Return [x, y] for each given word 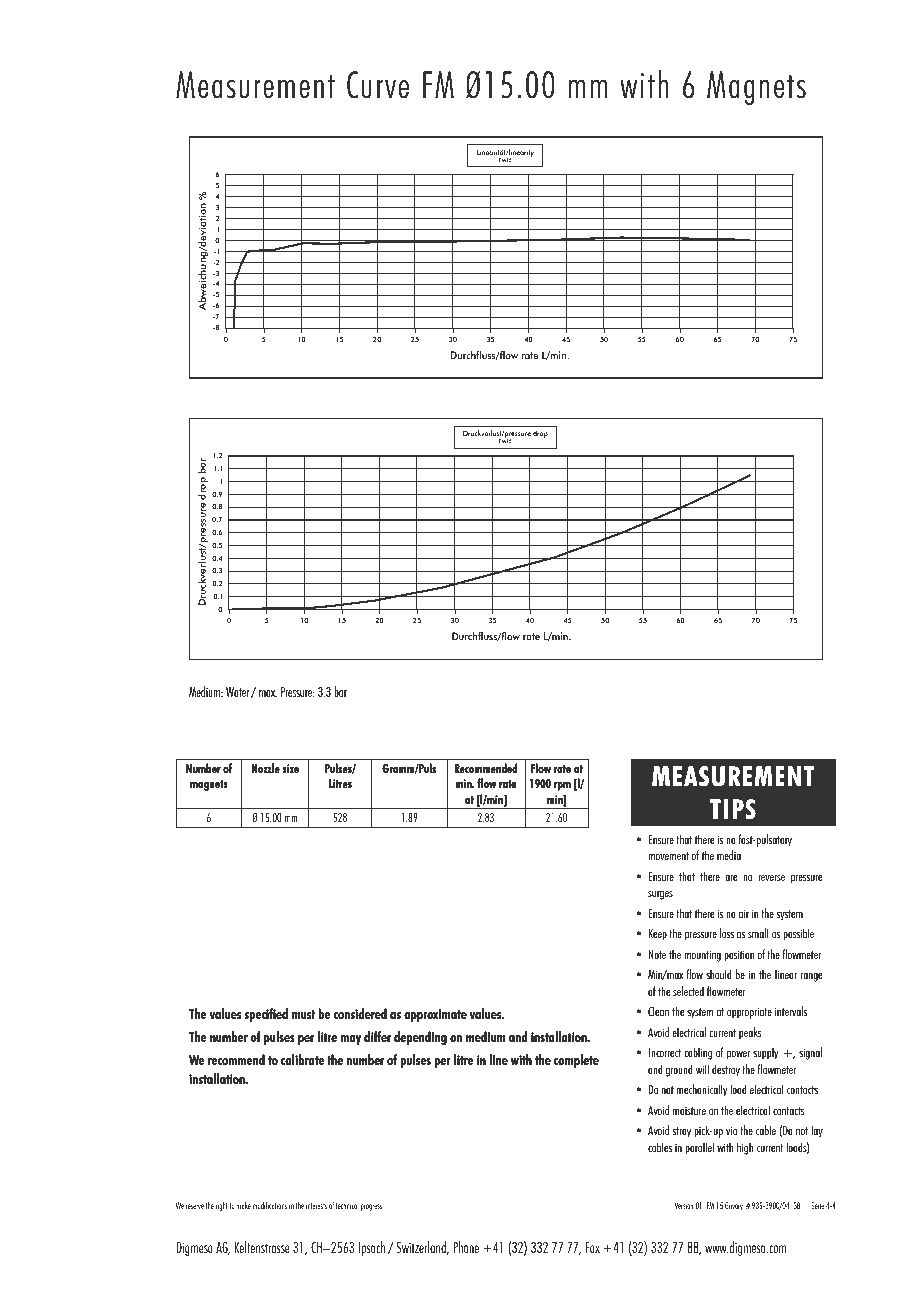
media [729, 855]
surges [660, 895]
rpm [562, 786]
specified [266, 1015]
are [731, 878]
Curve [378, 85]
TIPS [732, 809]
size [291, 768]
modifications [270, 1205]
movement [669, 856]
